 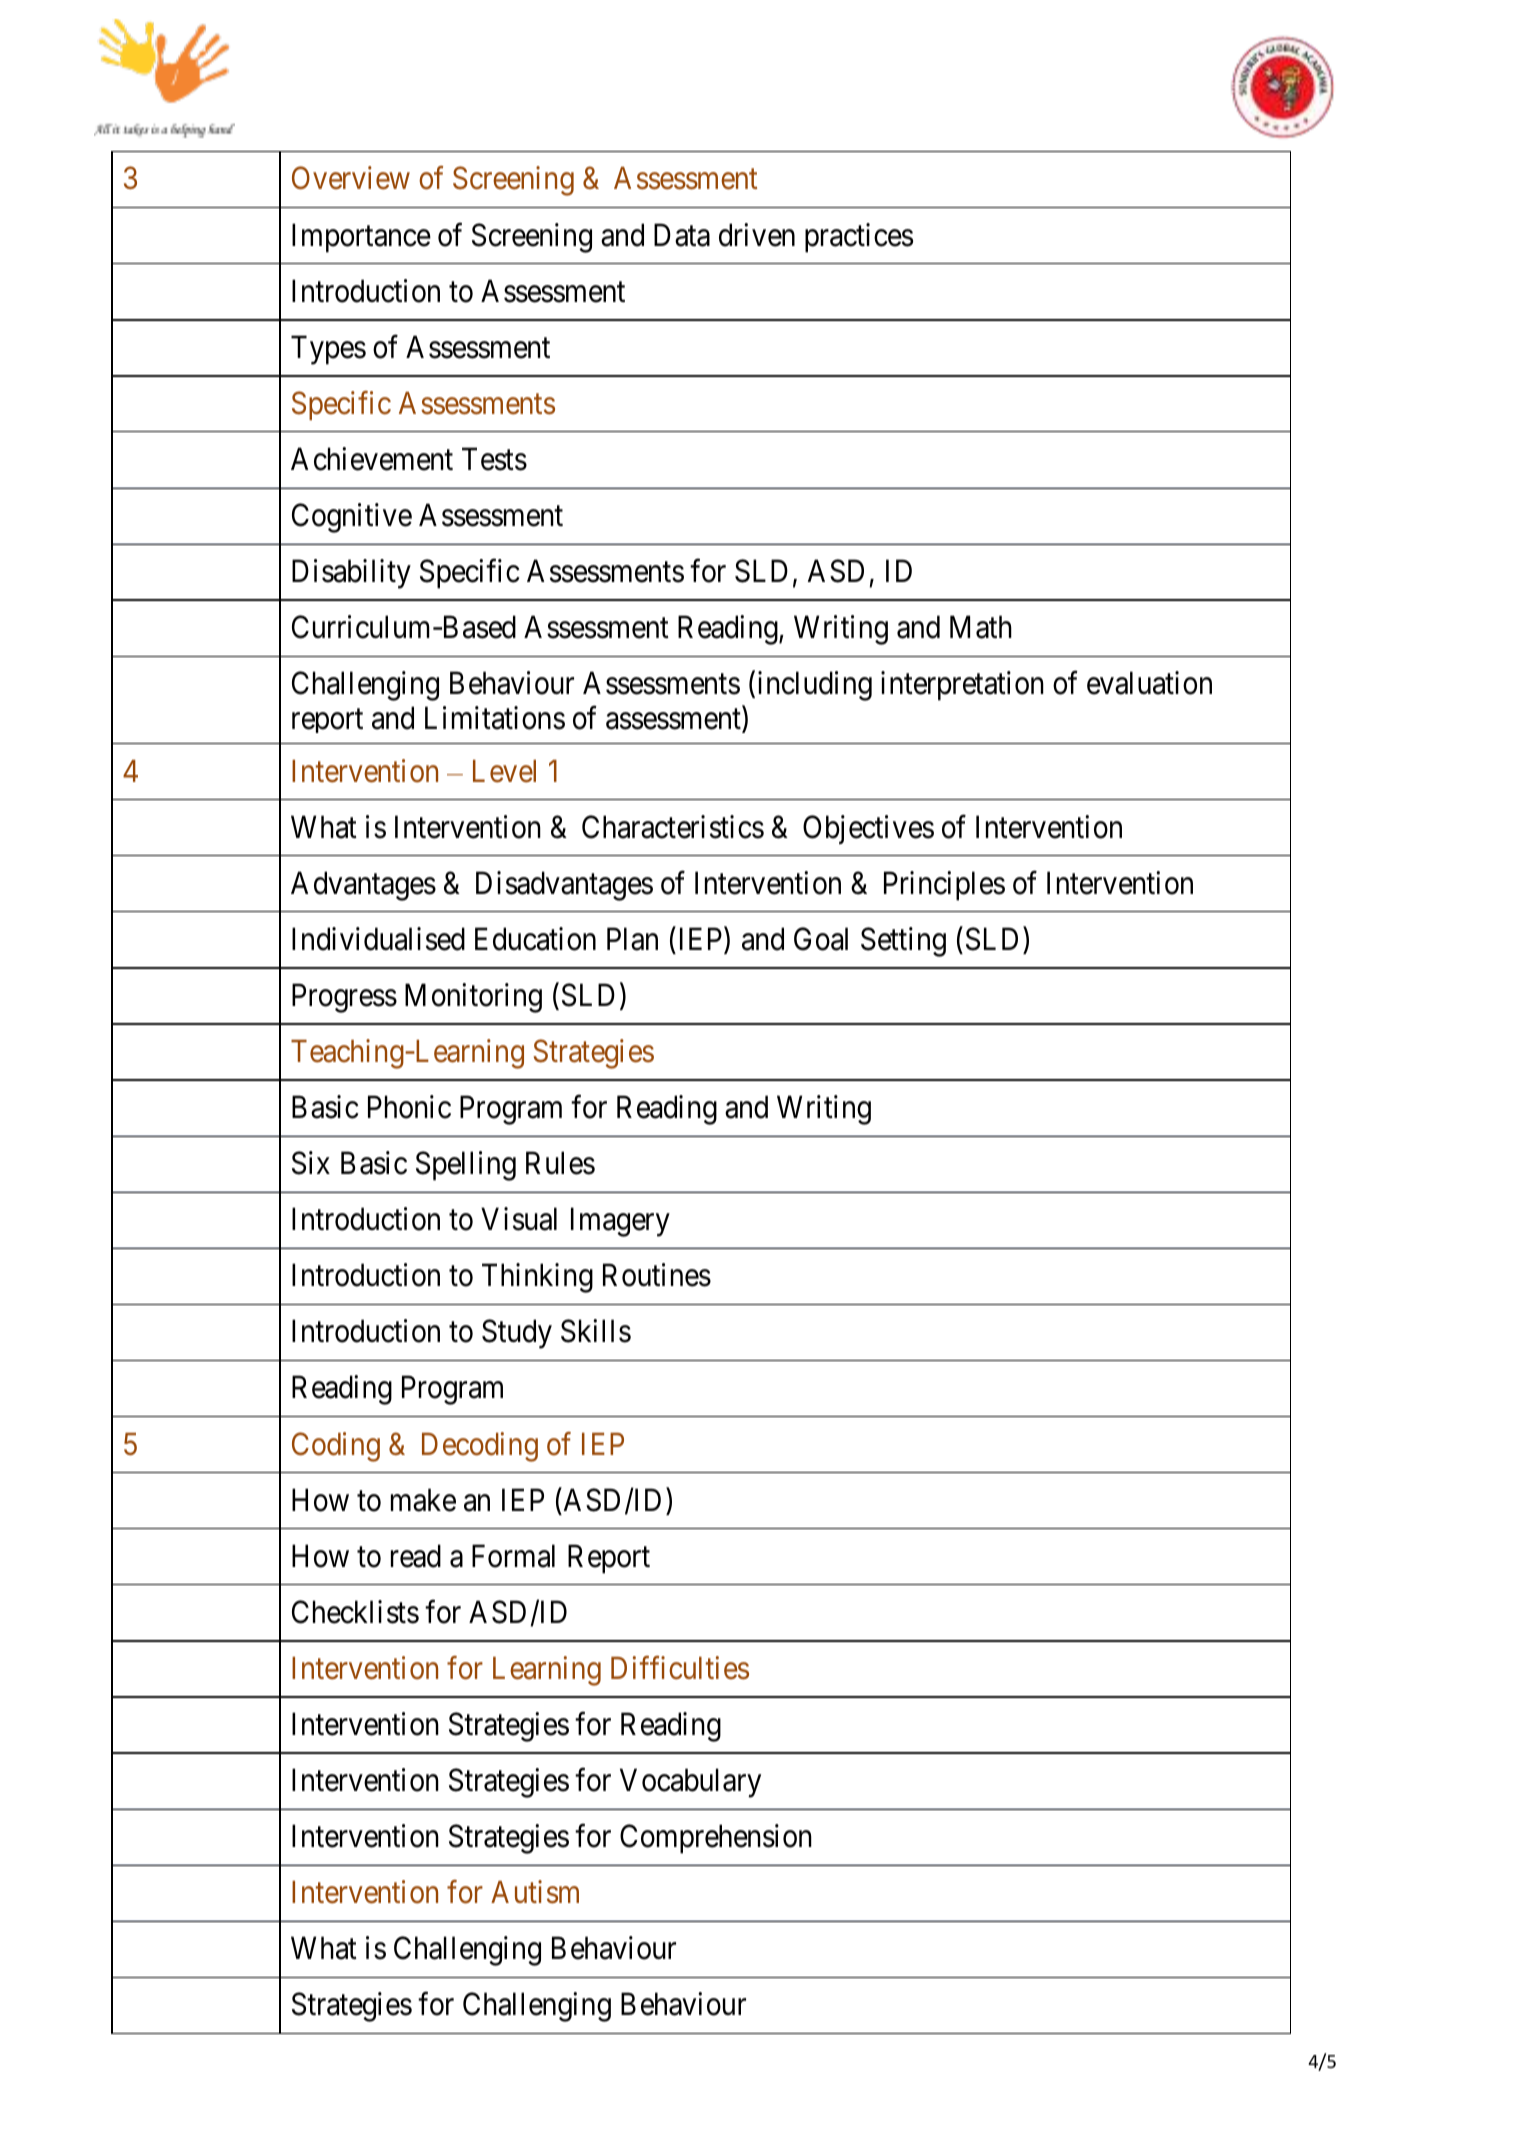 I want to click on Goal, so click(x=821, y=939).
